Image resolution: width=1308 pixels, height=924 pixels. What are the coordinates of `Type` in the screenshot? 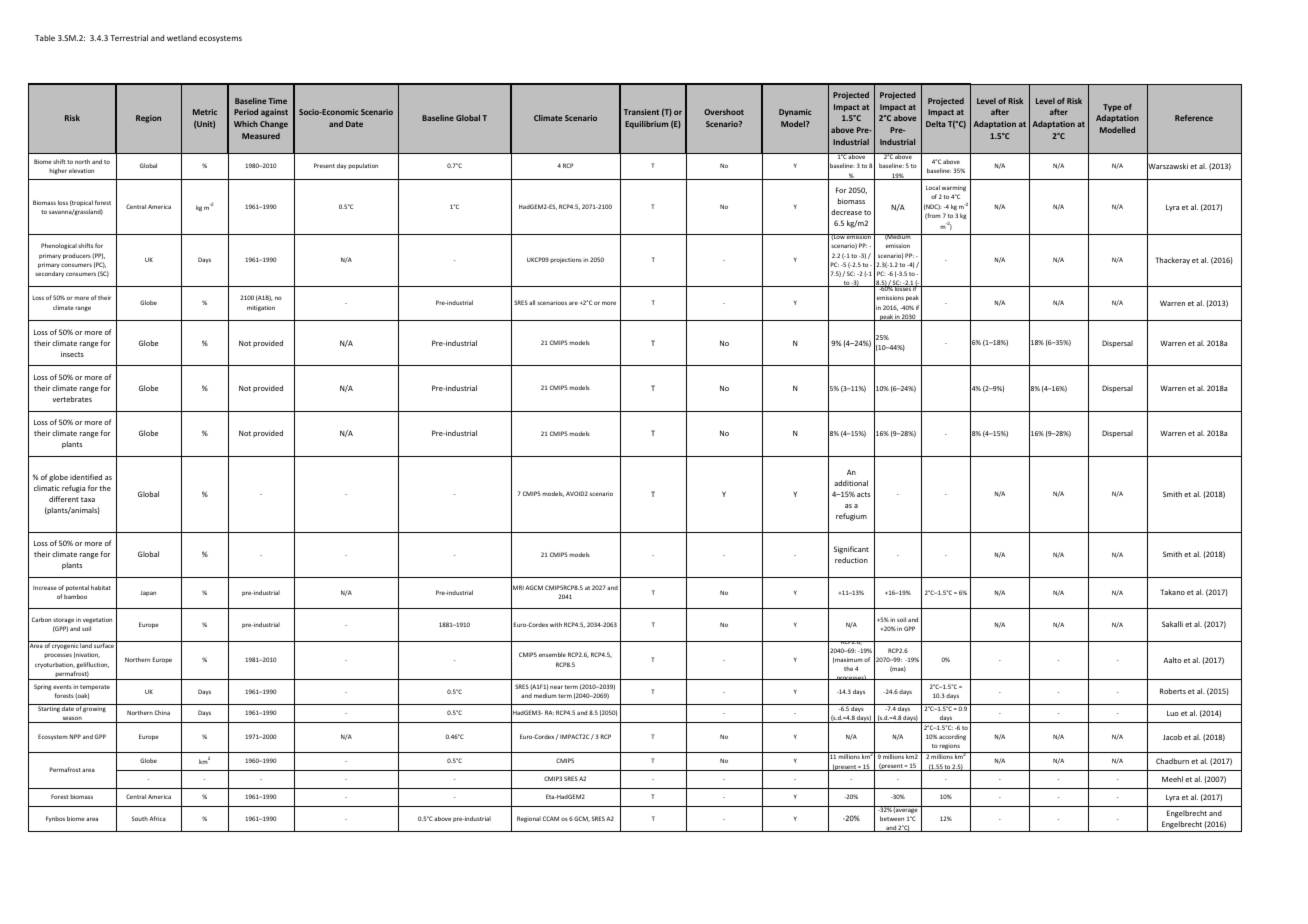 It's located at (1112, 108).
